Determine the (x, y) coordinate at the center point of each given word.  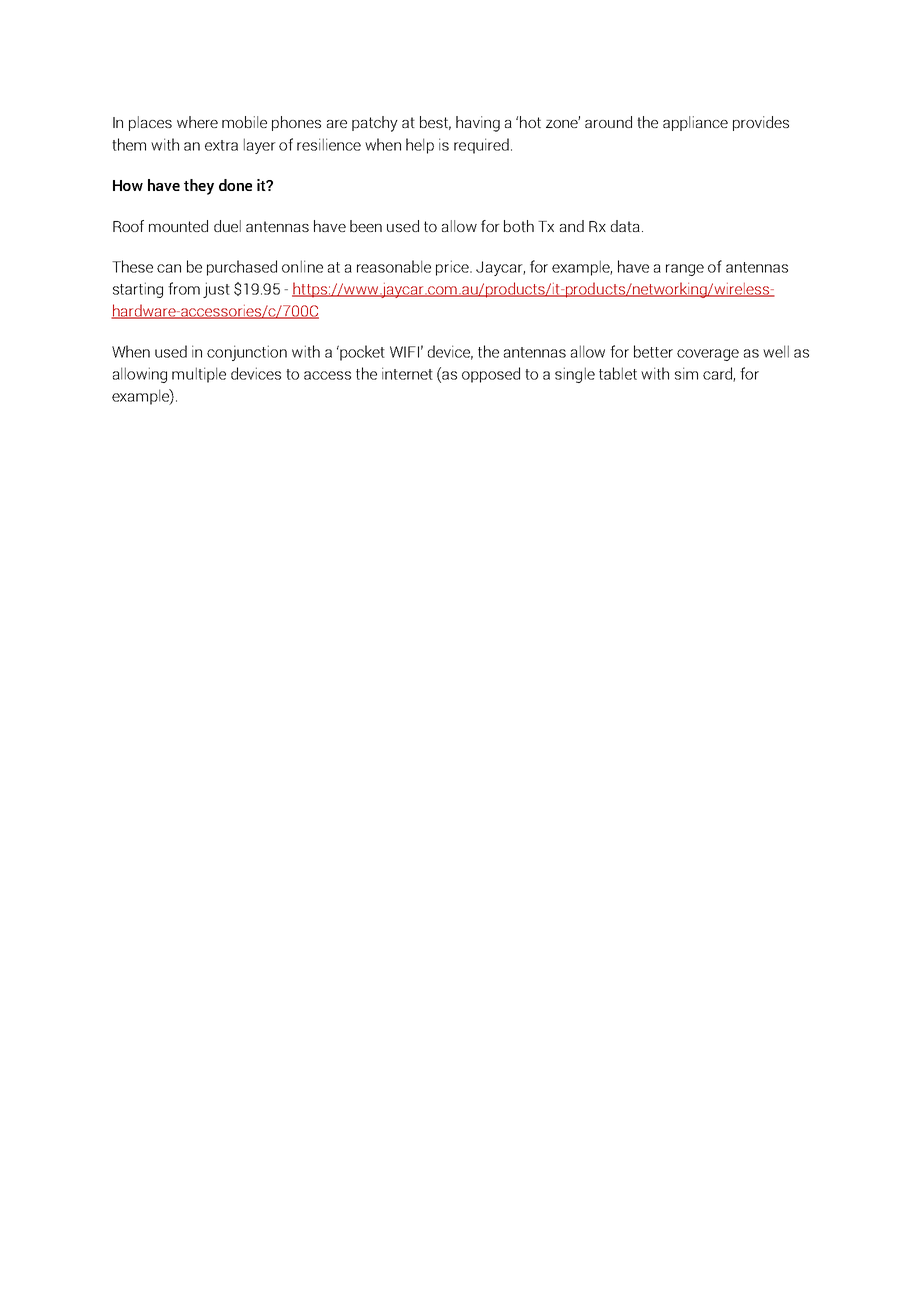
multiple (199, 375)
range (685, 270)
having (478, 124)
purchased (242, 268)
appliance (695, 123)
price (453, 268)
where (197, 122)
